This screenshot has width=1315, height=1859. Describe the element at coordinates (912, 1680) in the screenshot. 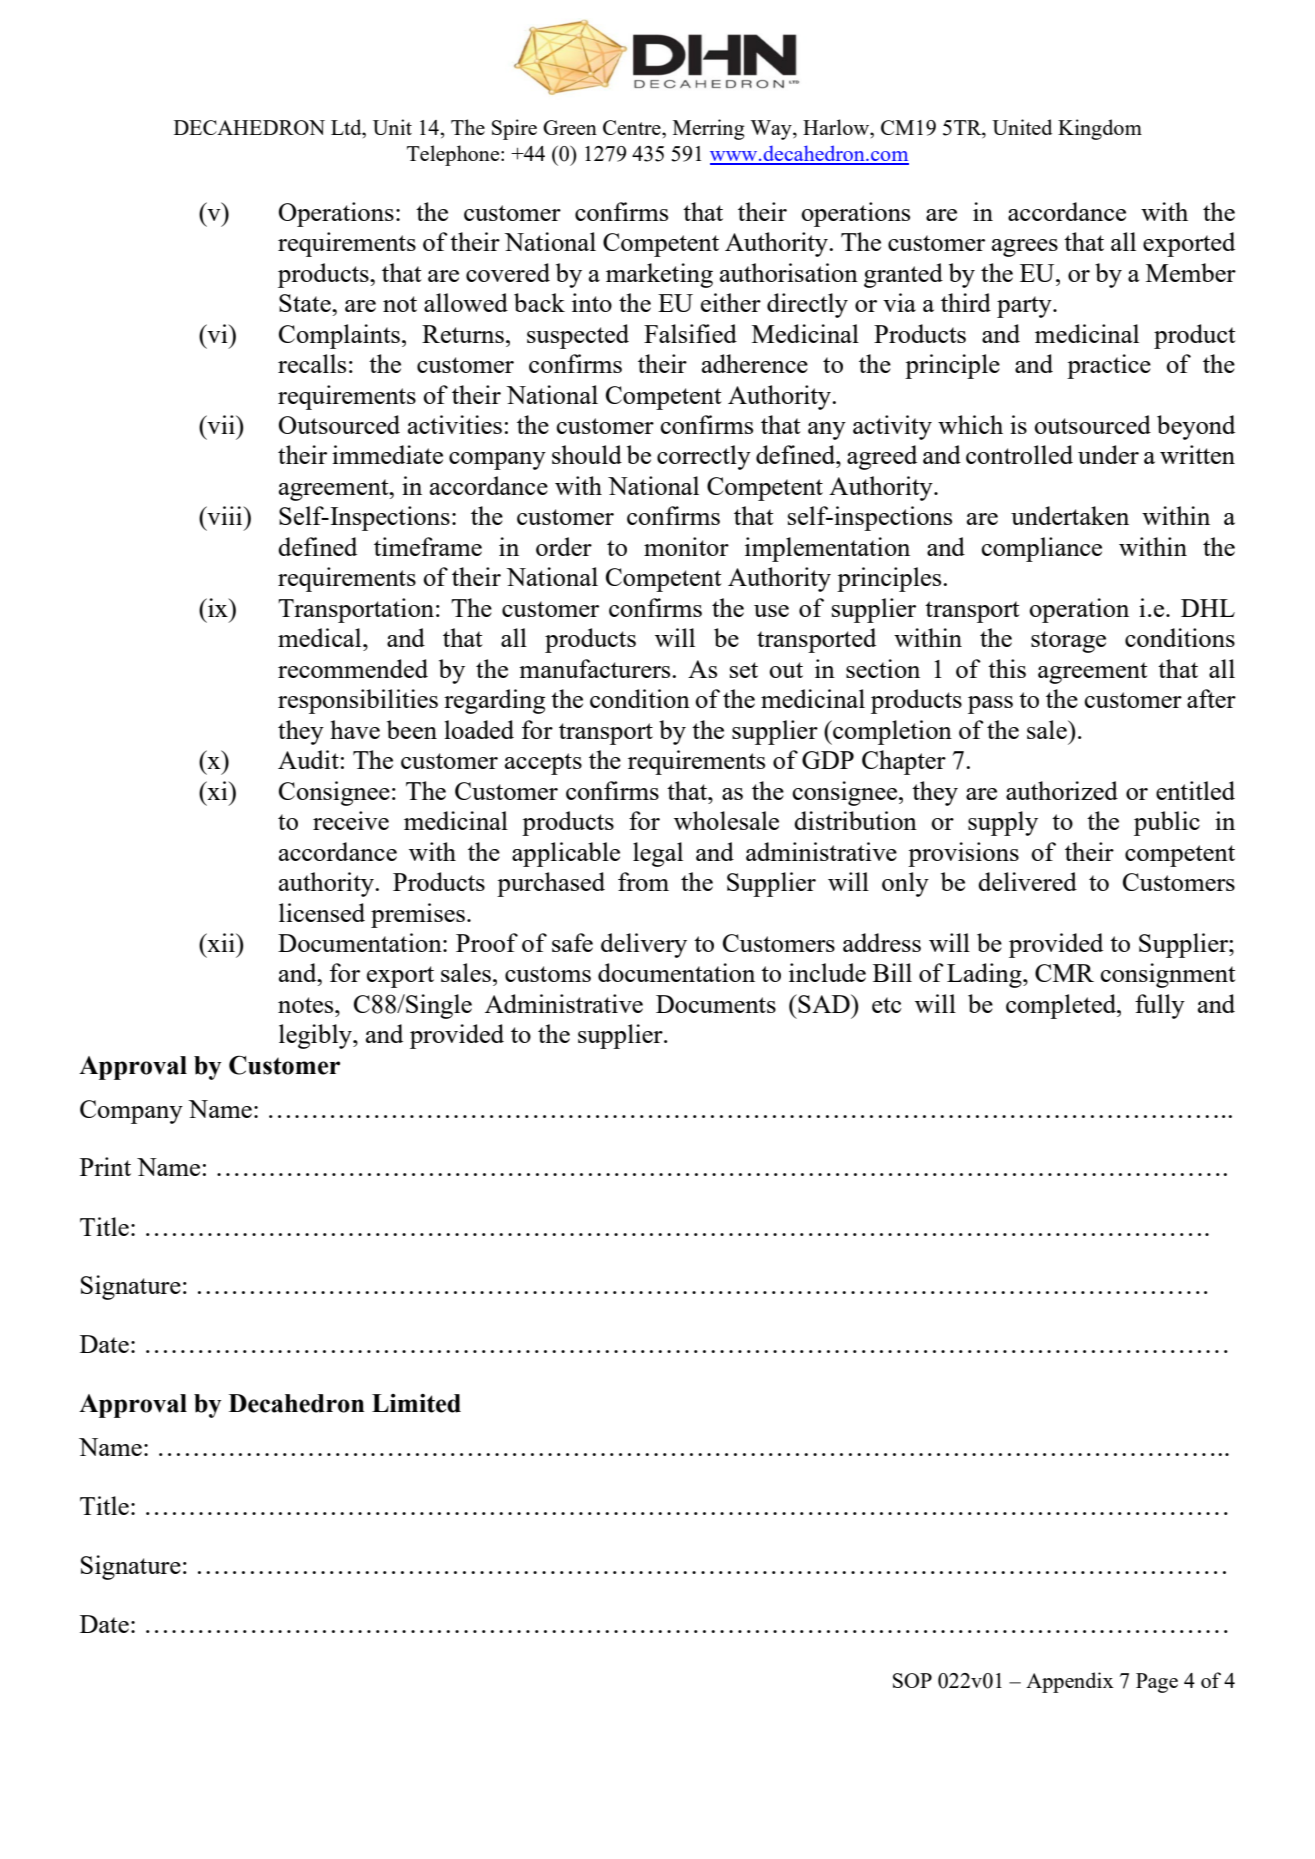

I see `SOP` at that location.
